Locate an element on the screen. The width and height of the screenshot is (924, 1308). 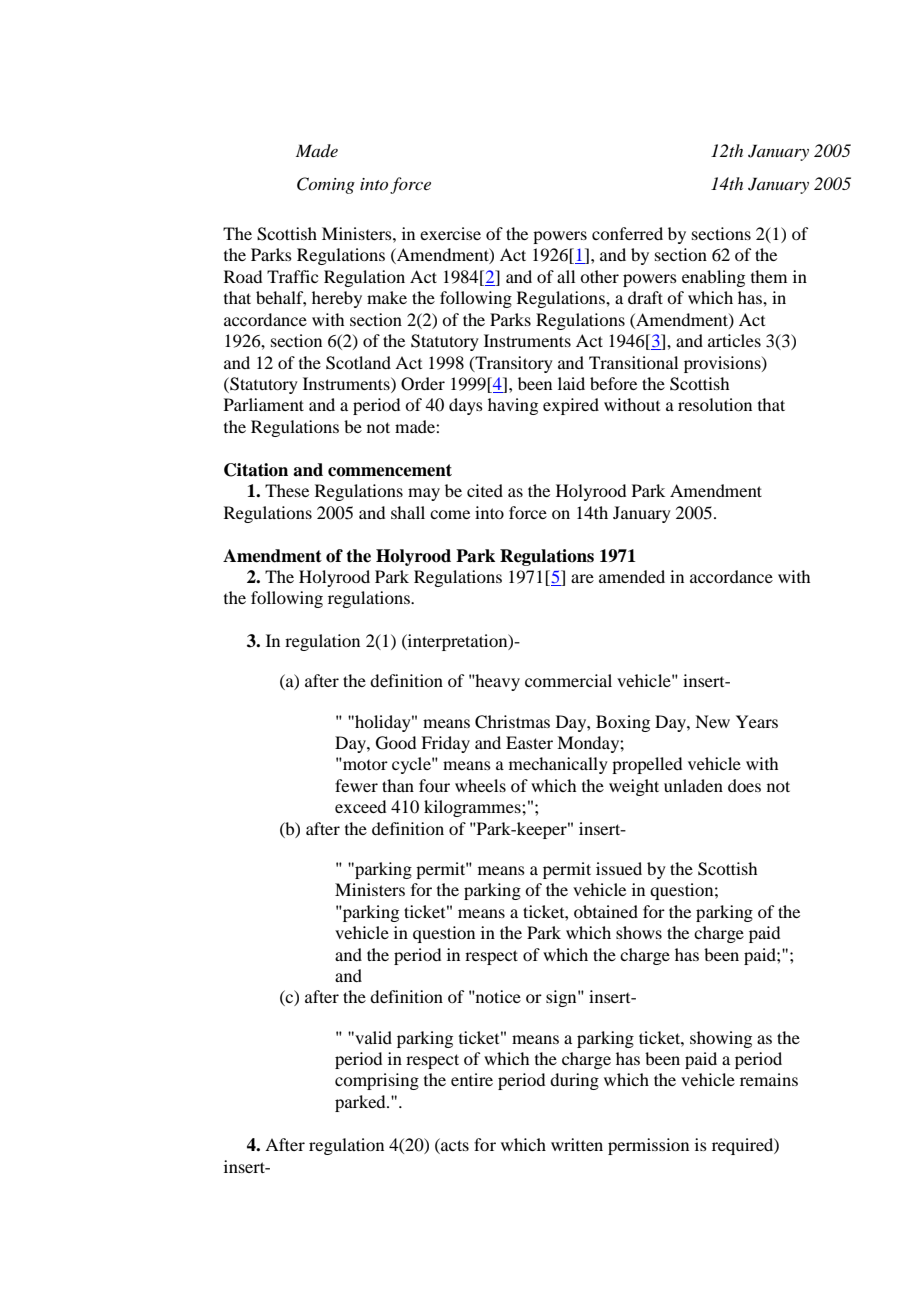
having is located at coordinates (513, 406).
